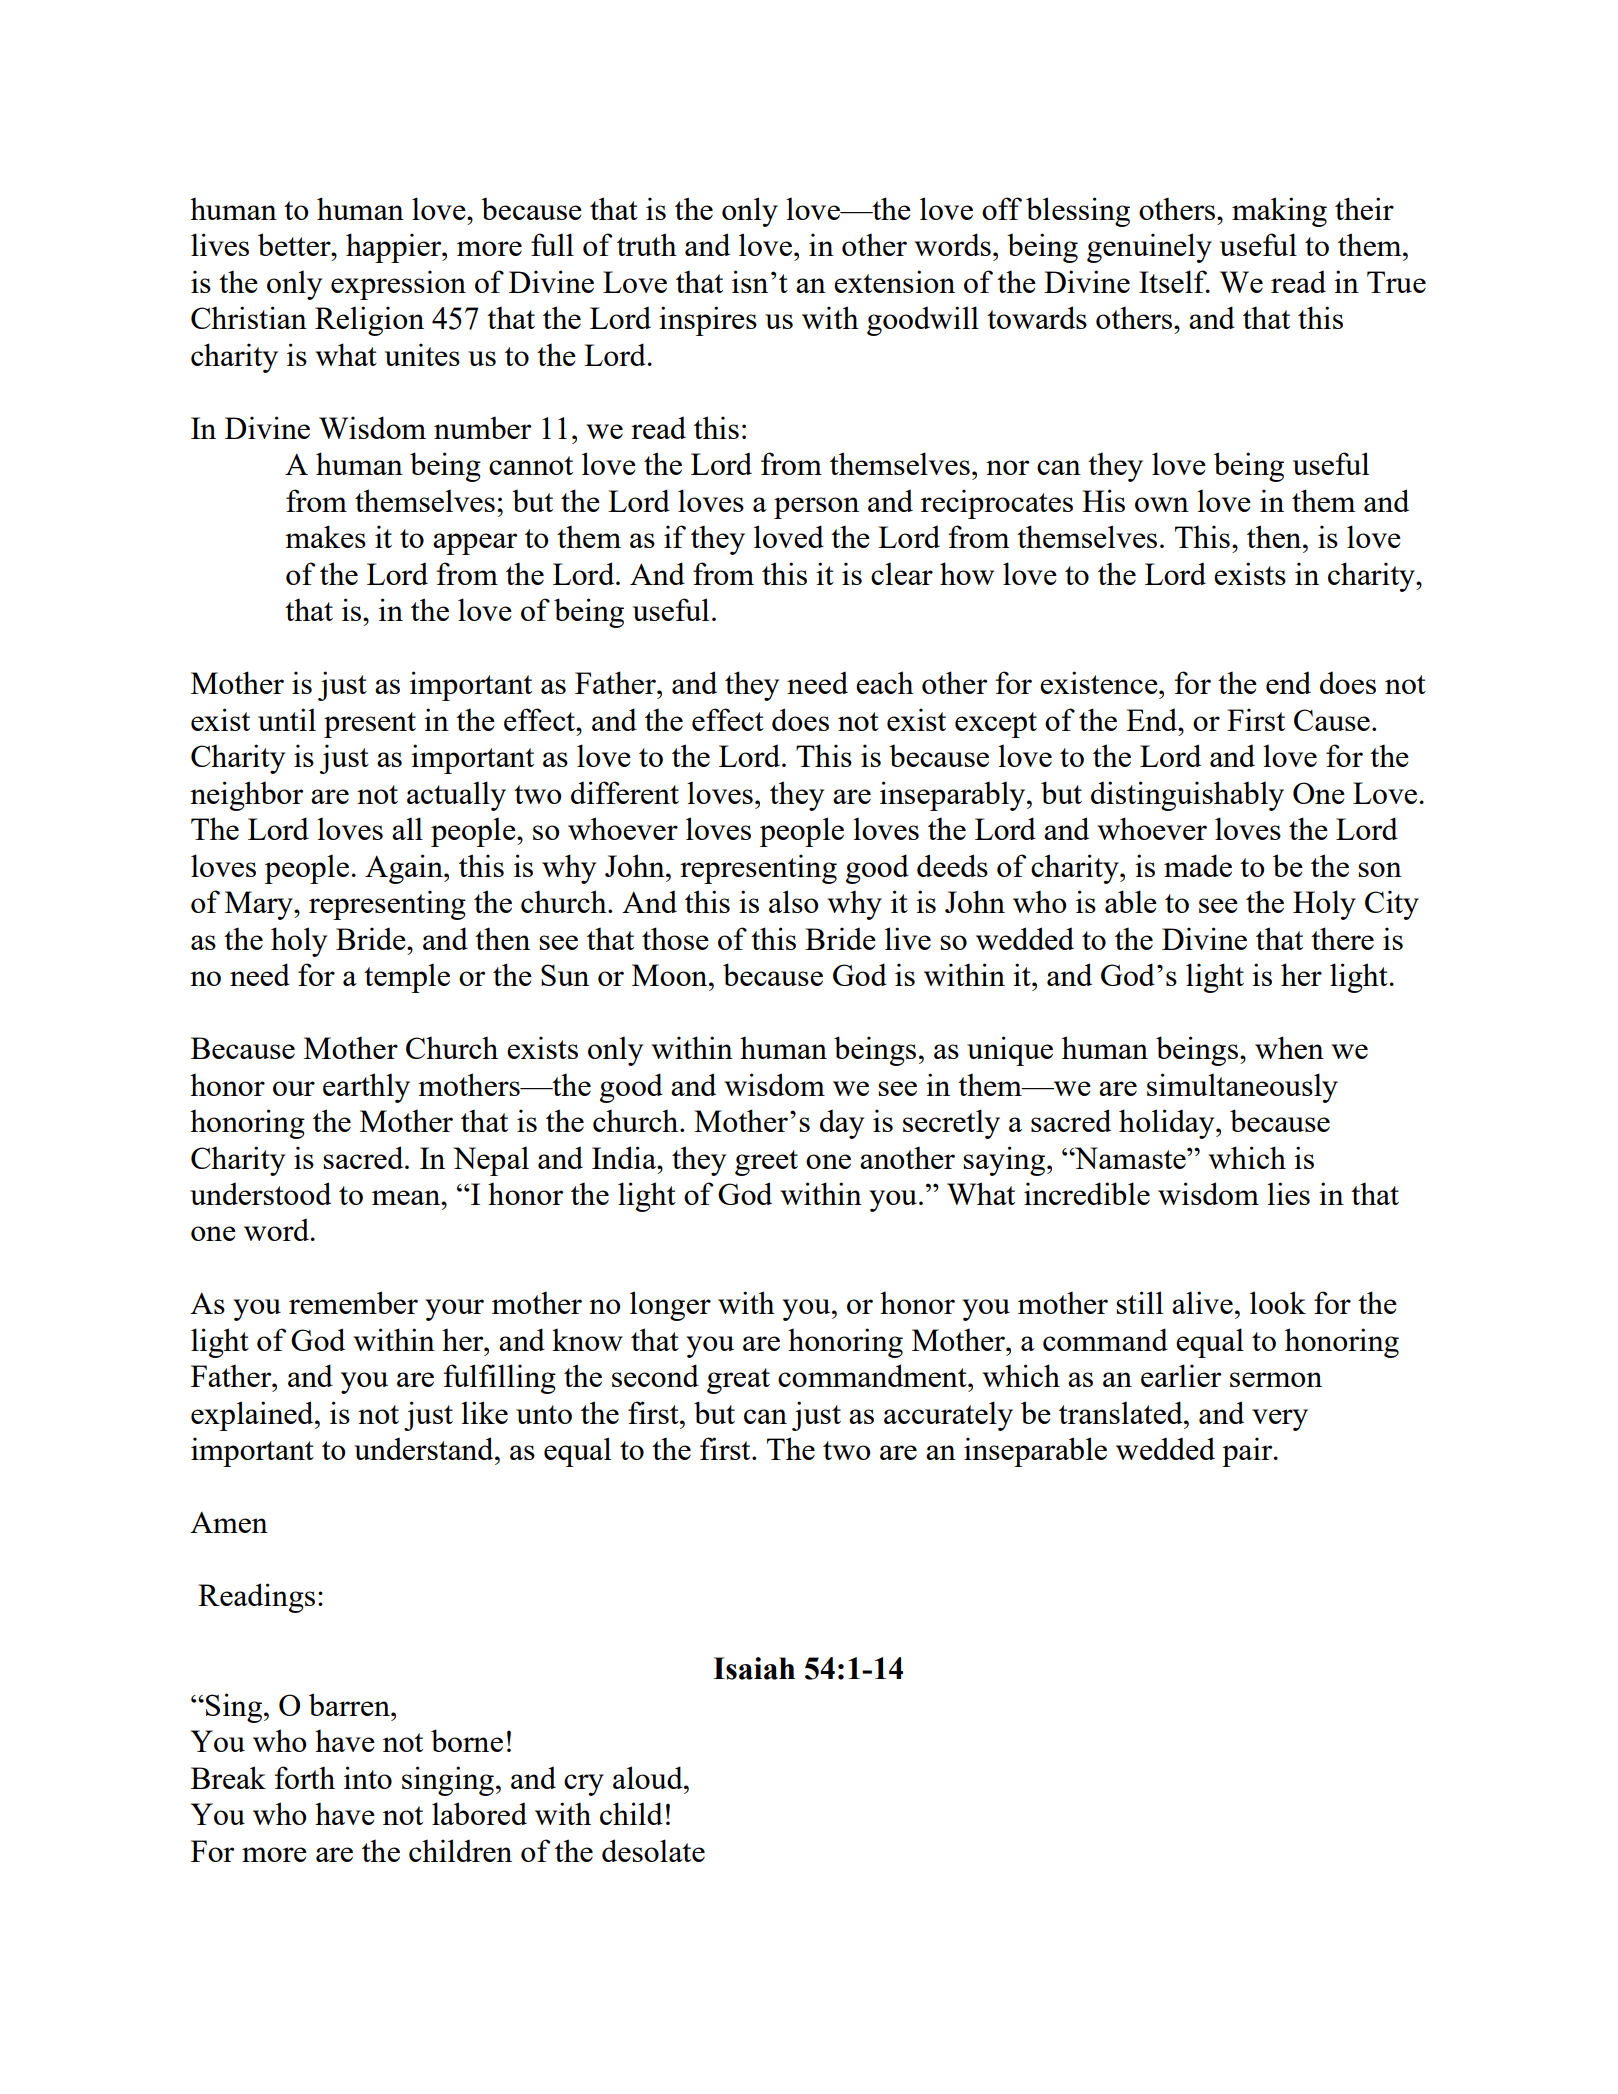 The height and width of the screenshot is (2094, 1618). I want to click on into, so click(368, 1777).
